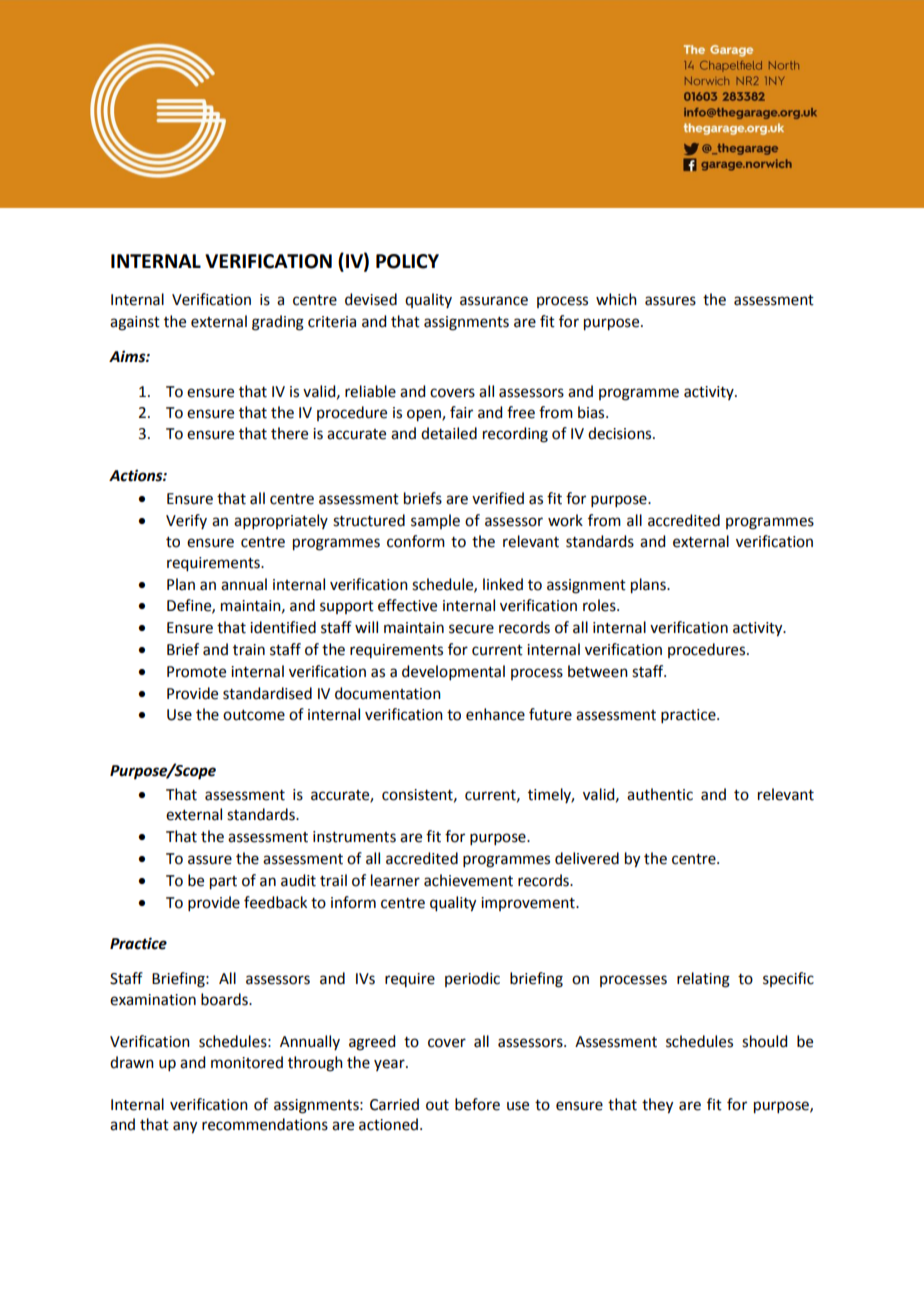 This screenshot has width=924, height=1309. I want to click on developmental, so click(453, 672).
